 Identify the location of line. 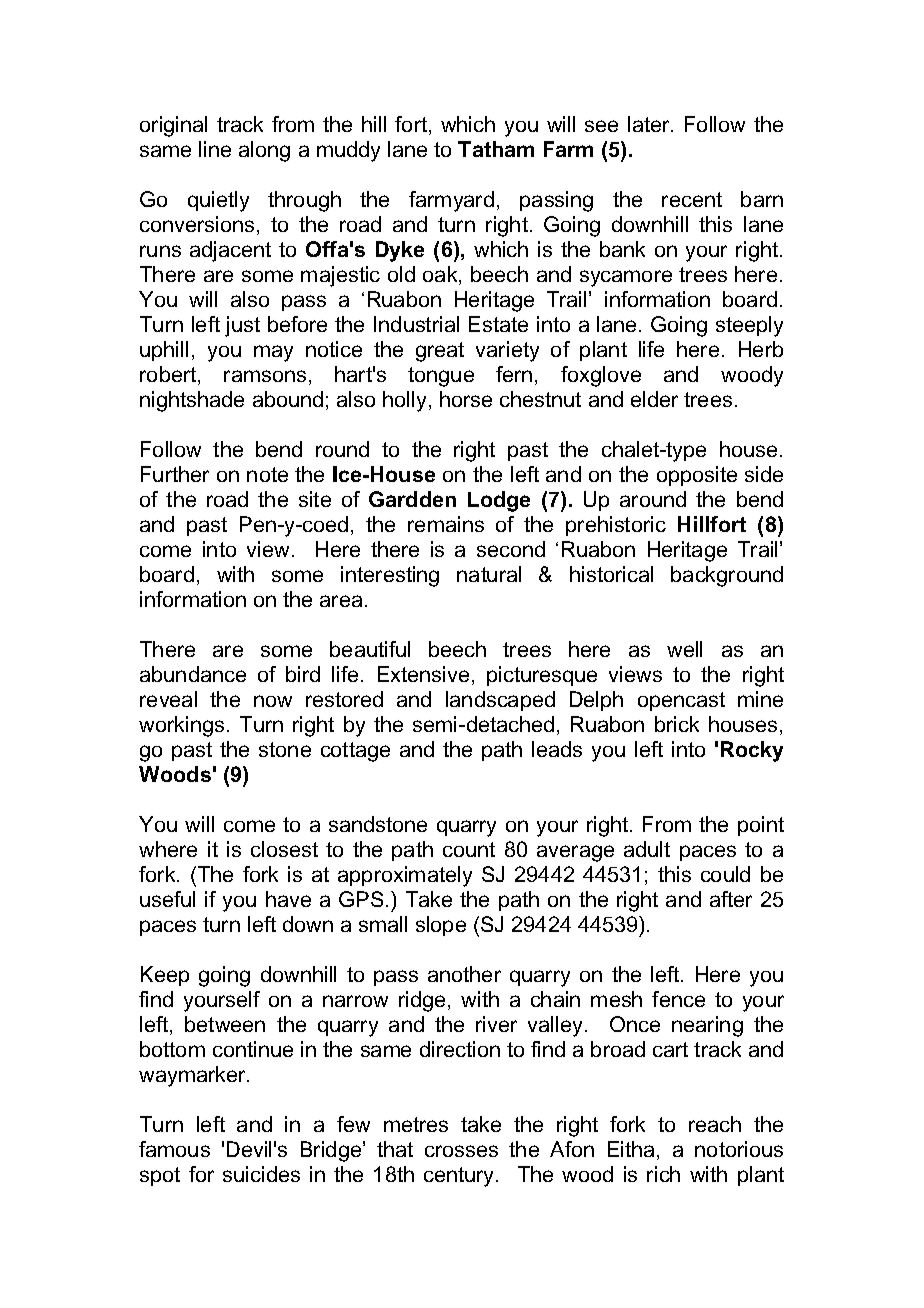
(215, 149).
